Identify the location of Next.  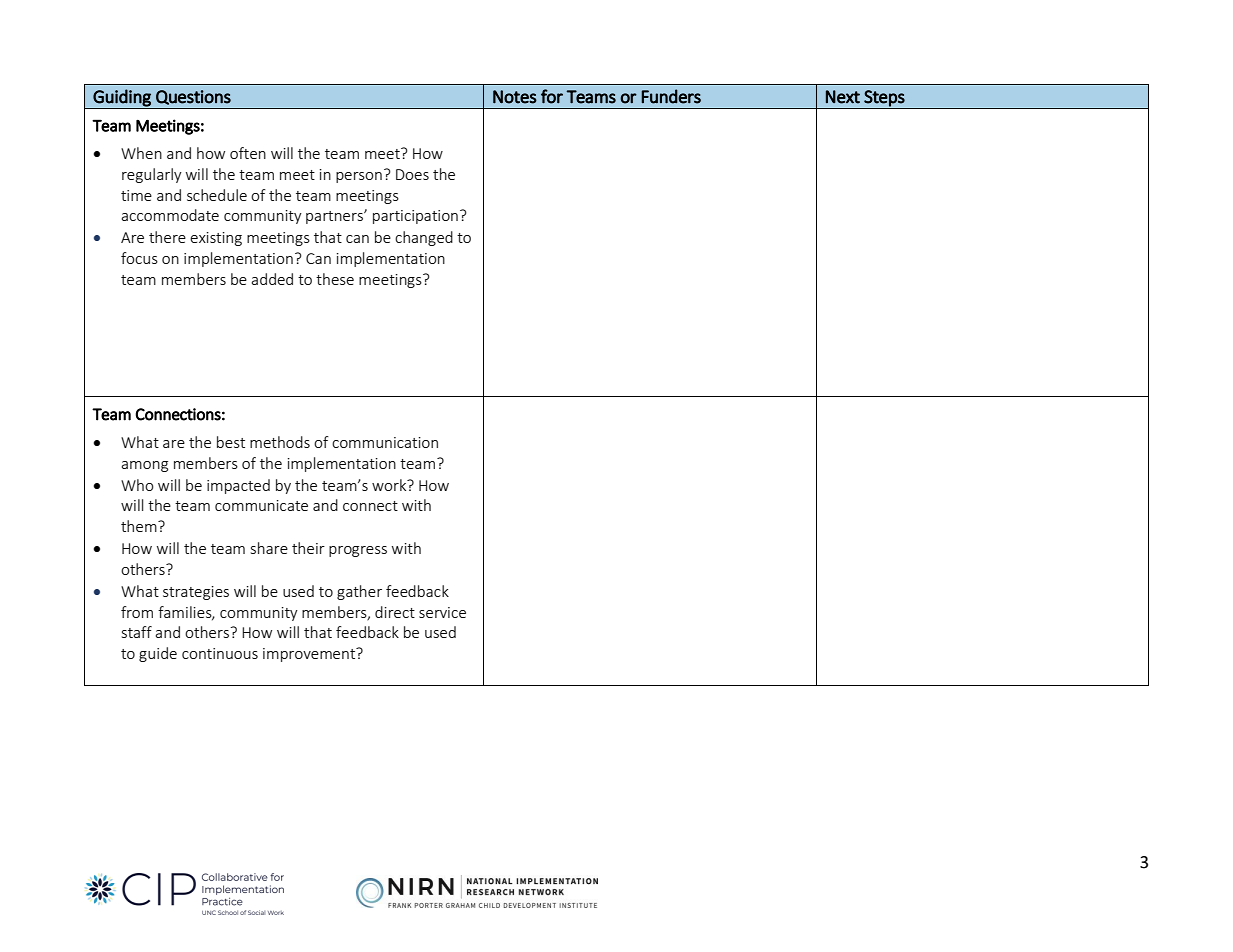
(843, 97).
